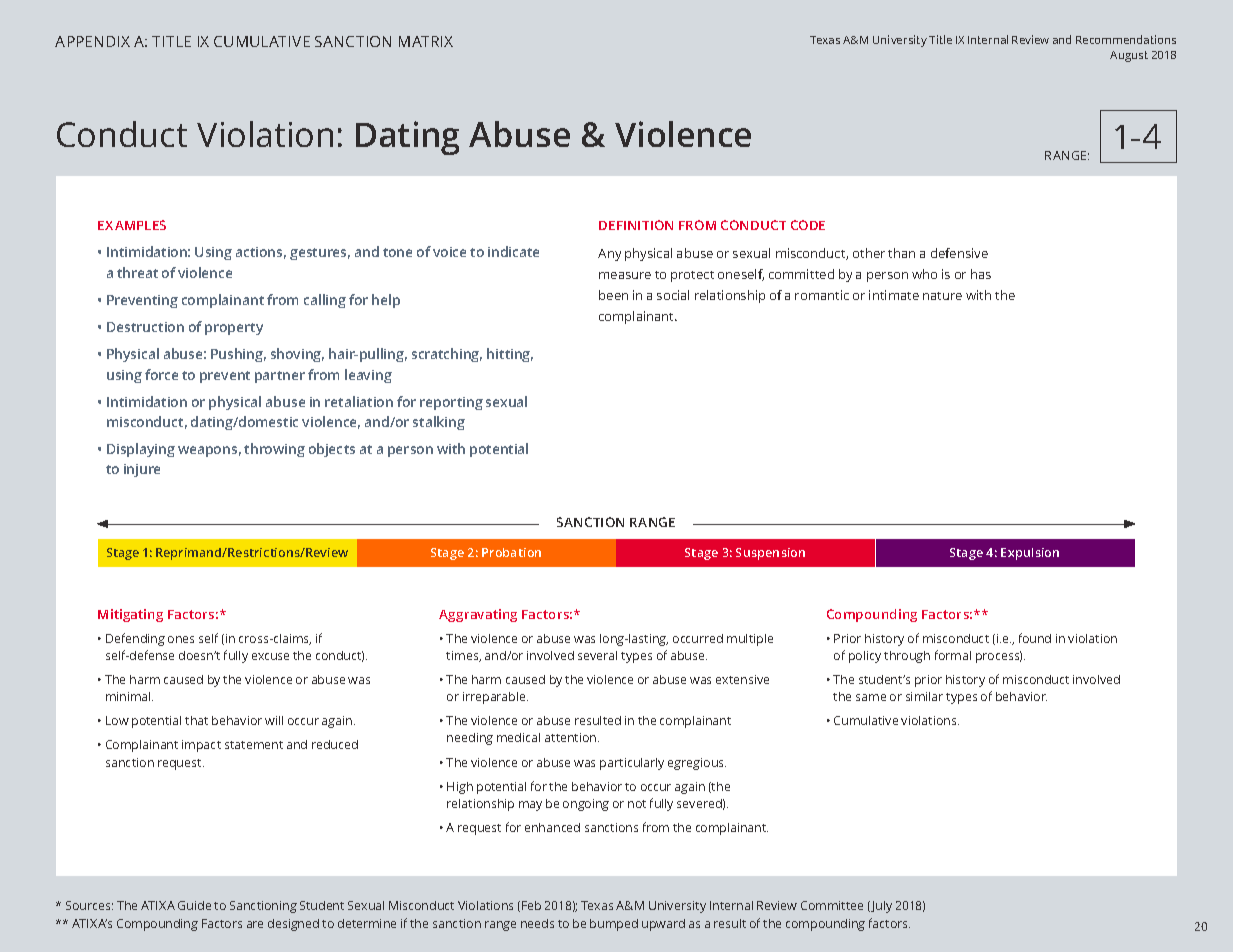 This screenshot has width=1233, height=952. I want to click on MATRIX, so click(426, 41).
